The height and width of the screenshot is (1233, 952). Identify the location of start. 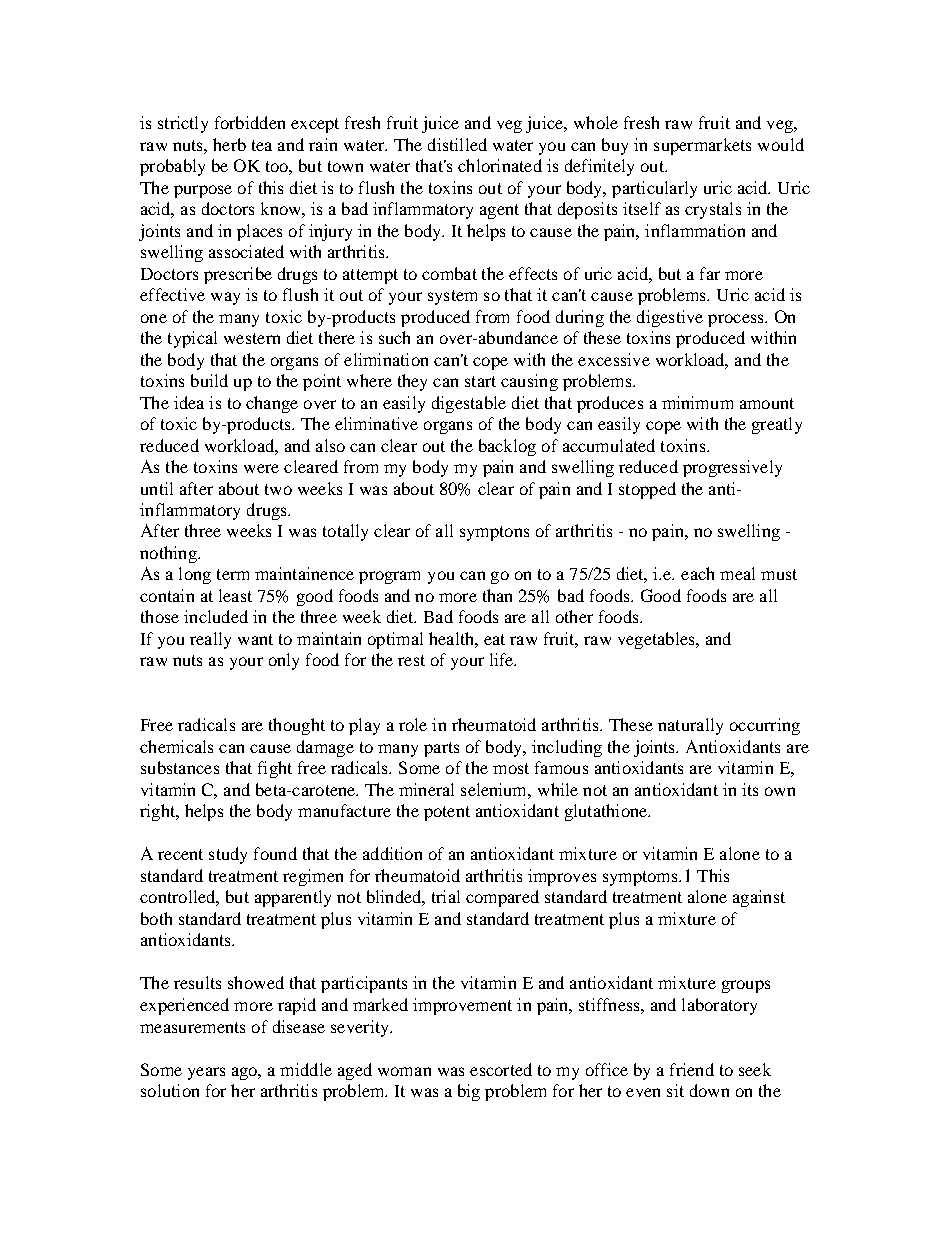
(480, 381).
